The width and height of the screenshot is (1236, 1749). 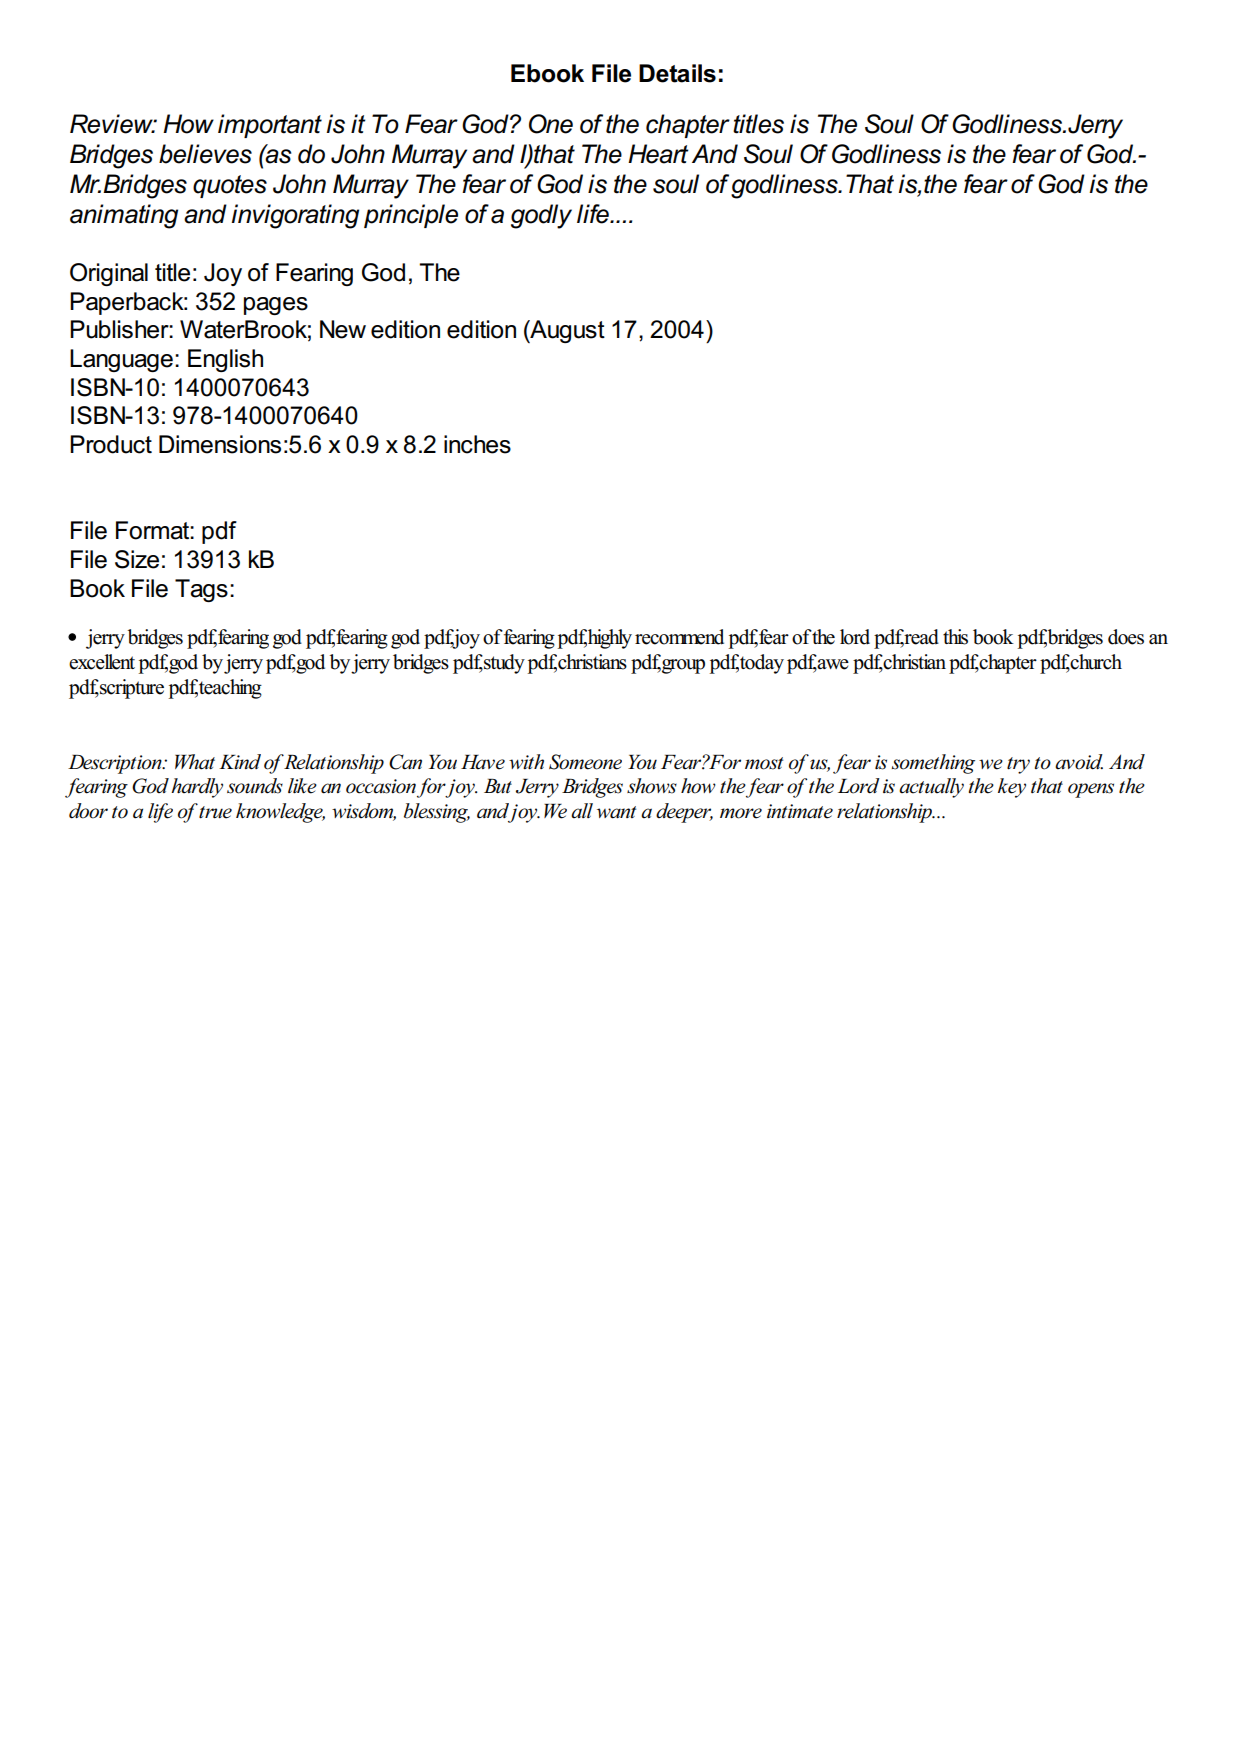 I want to click on inches, so click(x=477, y=444).
